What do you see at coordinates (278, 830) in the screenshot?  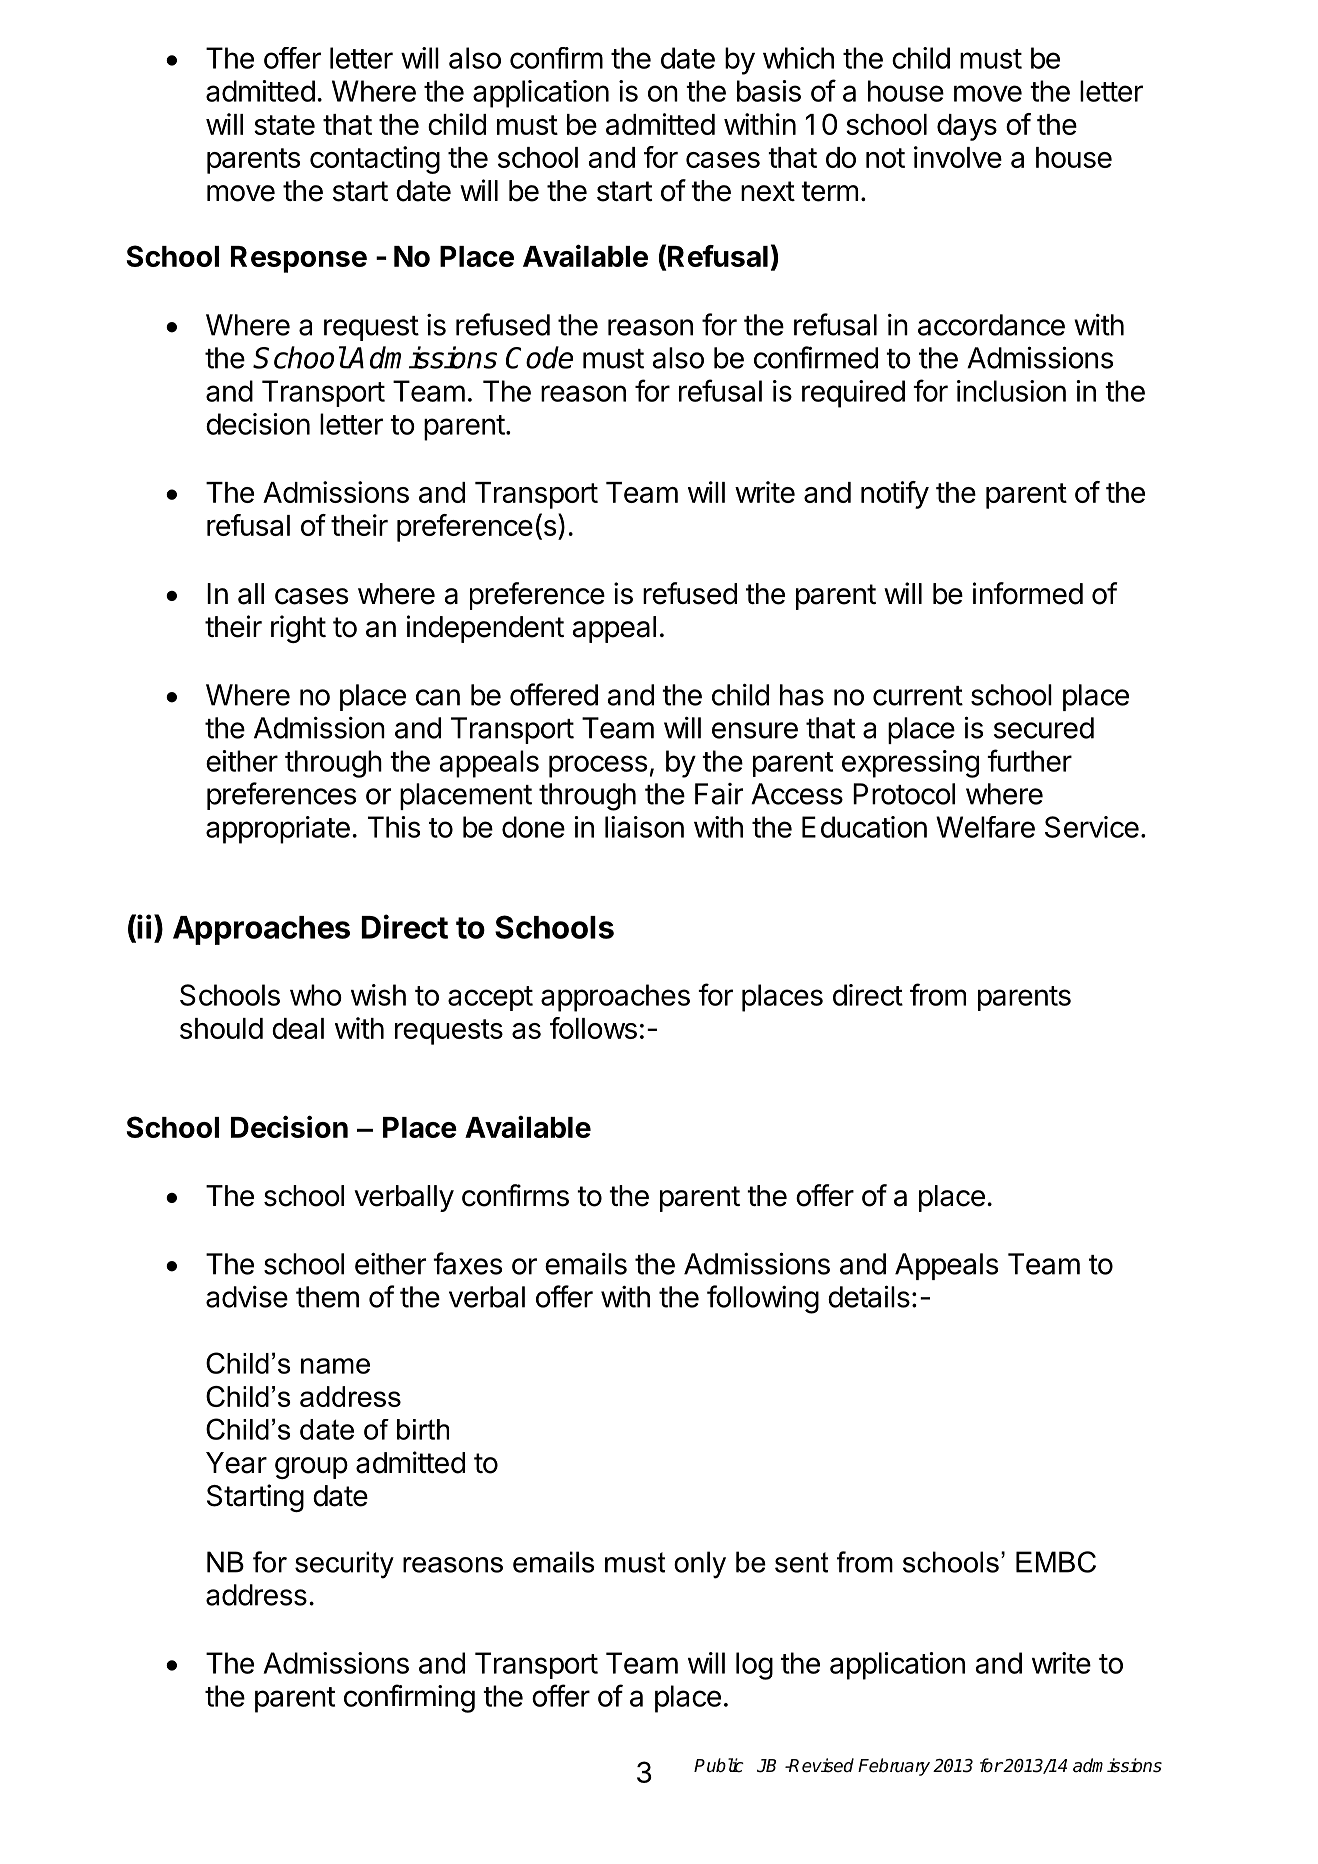 I see `appropriate` at bounding box center [278, 830].
